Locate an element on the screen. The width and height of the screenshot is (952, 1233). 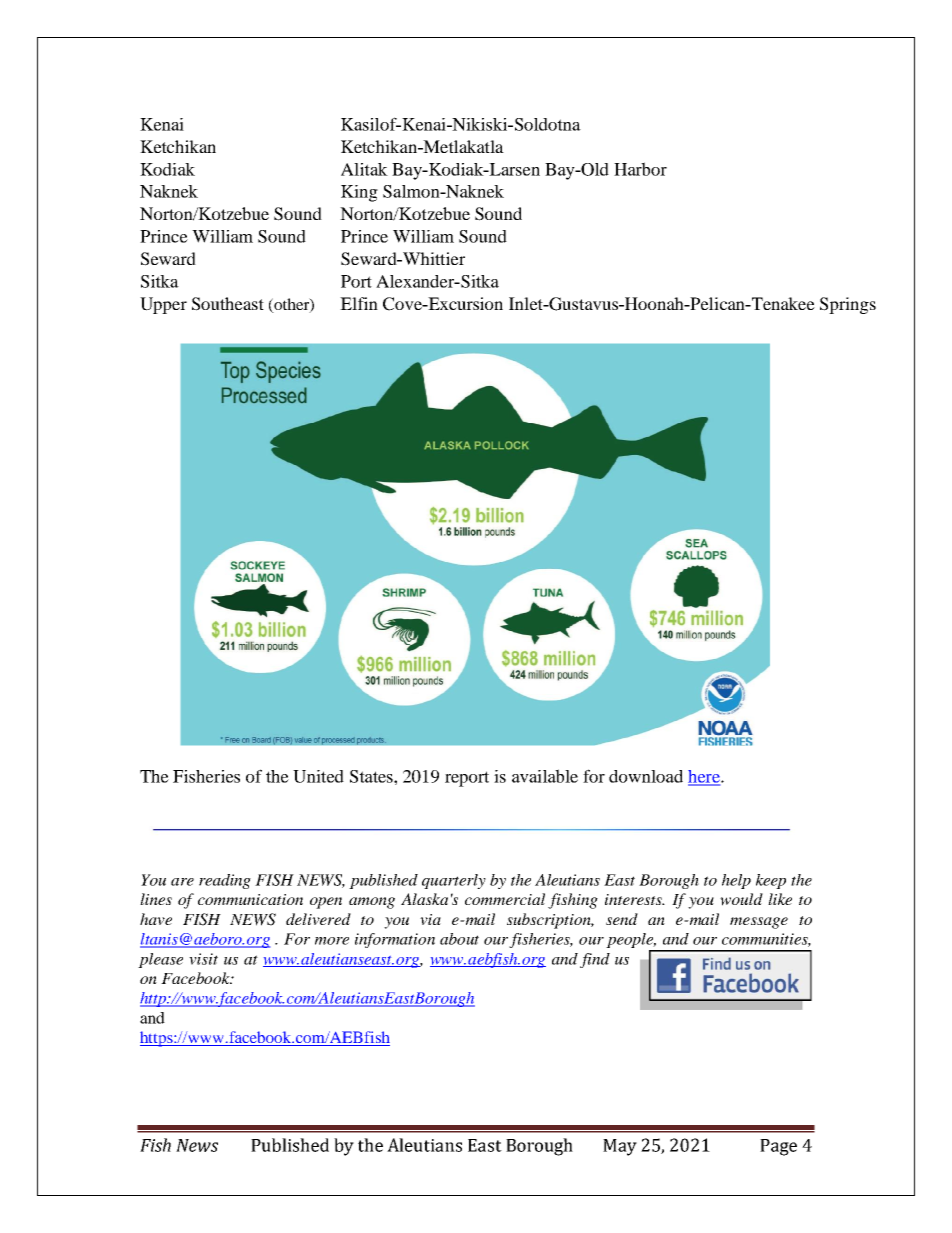
Harbor is located at coordinates (640, 169).
